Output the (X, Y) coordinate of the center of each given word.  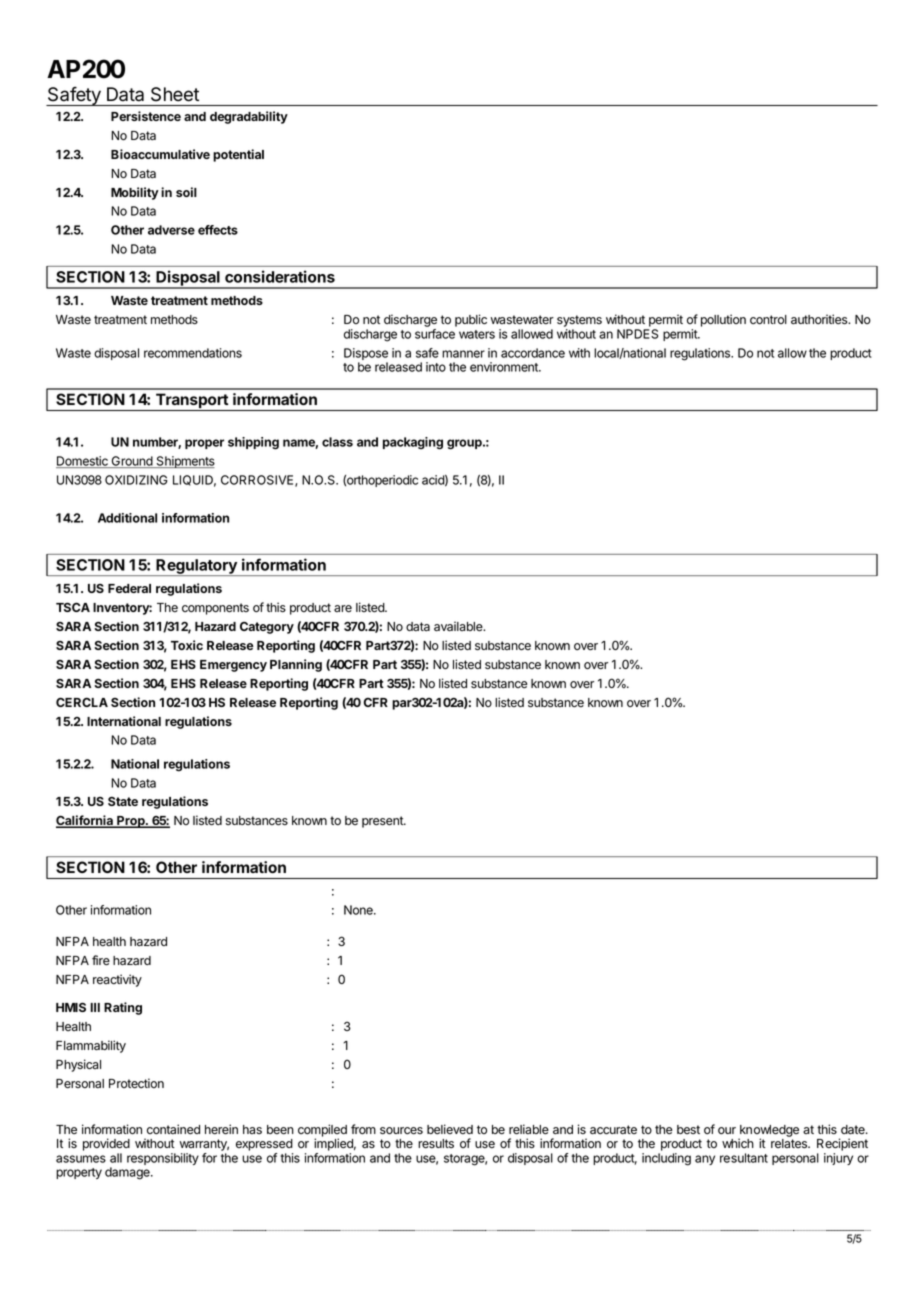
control (768, 320)
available (459, 626)
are (343, 609)
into (436, 367)
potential (238, 155)
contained (173, 1129)
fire (101, 960)
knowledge (769, 1132)
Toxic (187, 645)
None (359, 910)
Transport (191, 402)
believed (450, 1129)
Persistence (146, 116)
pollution (723, 320)
